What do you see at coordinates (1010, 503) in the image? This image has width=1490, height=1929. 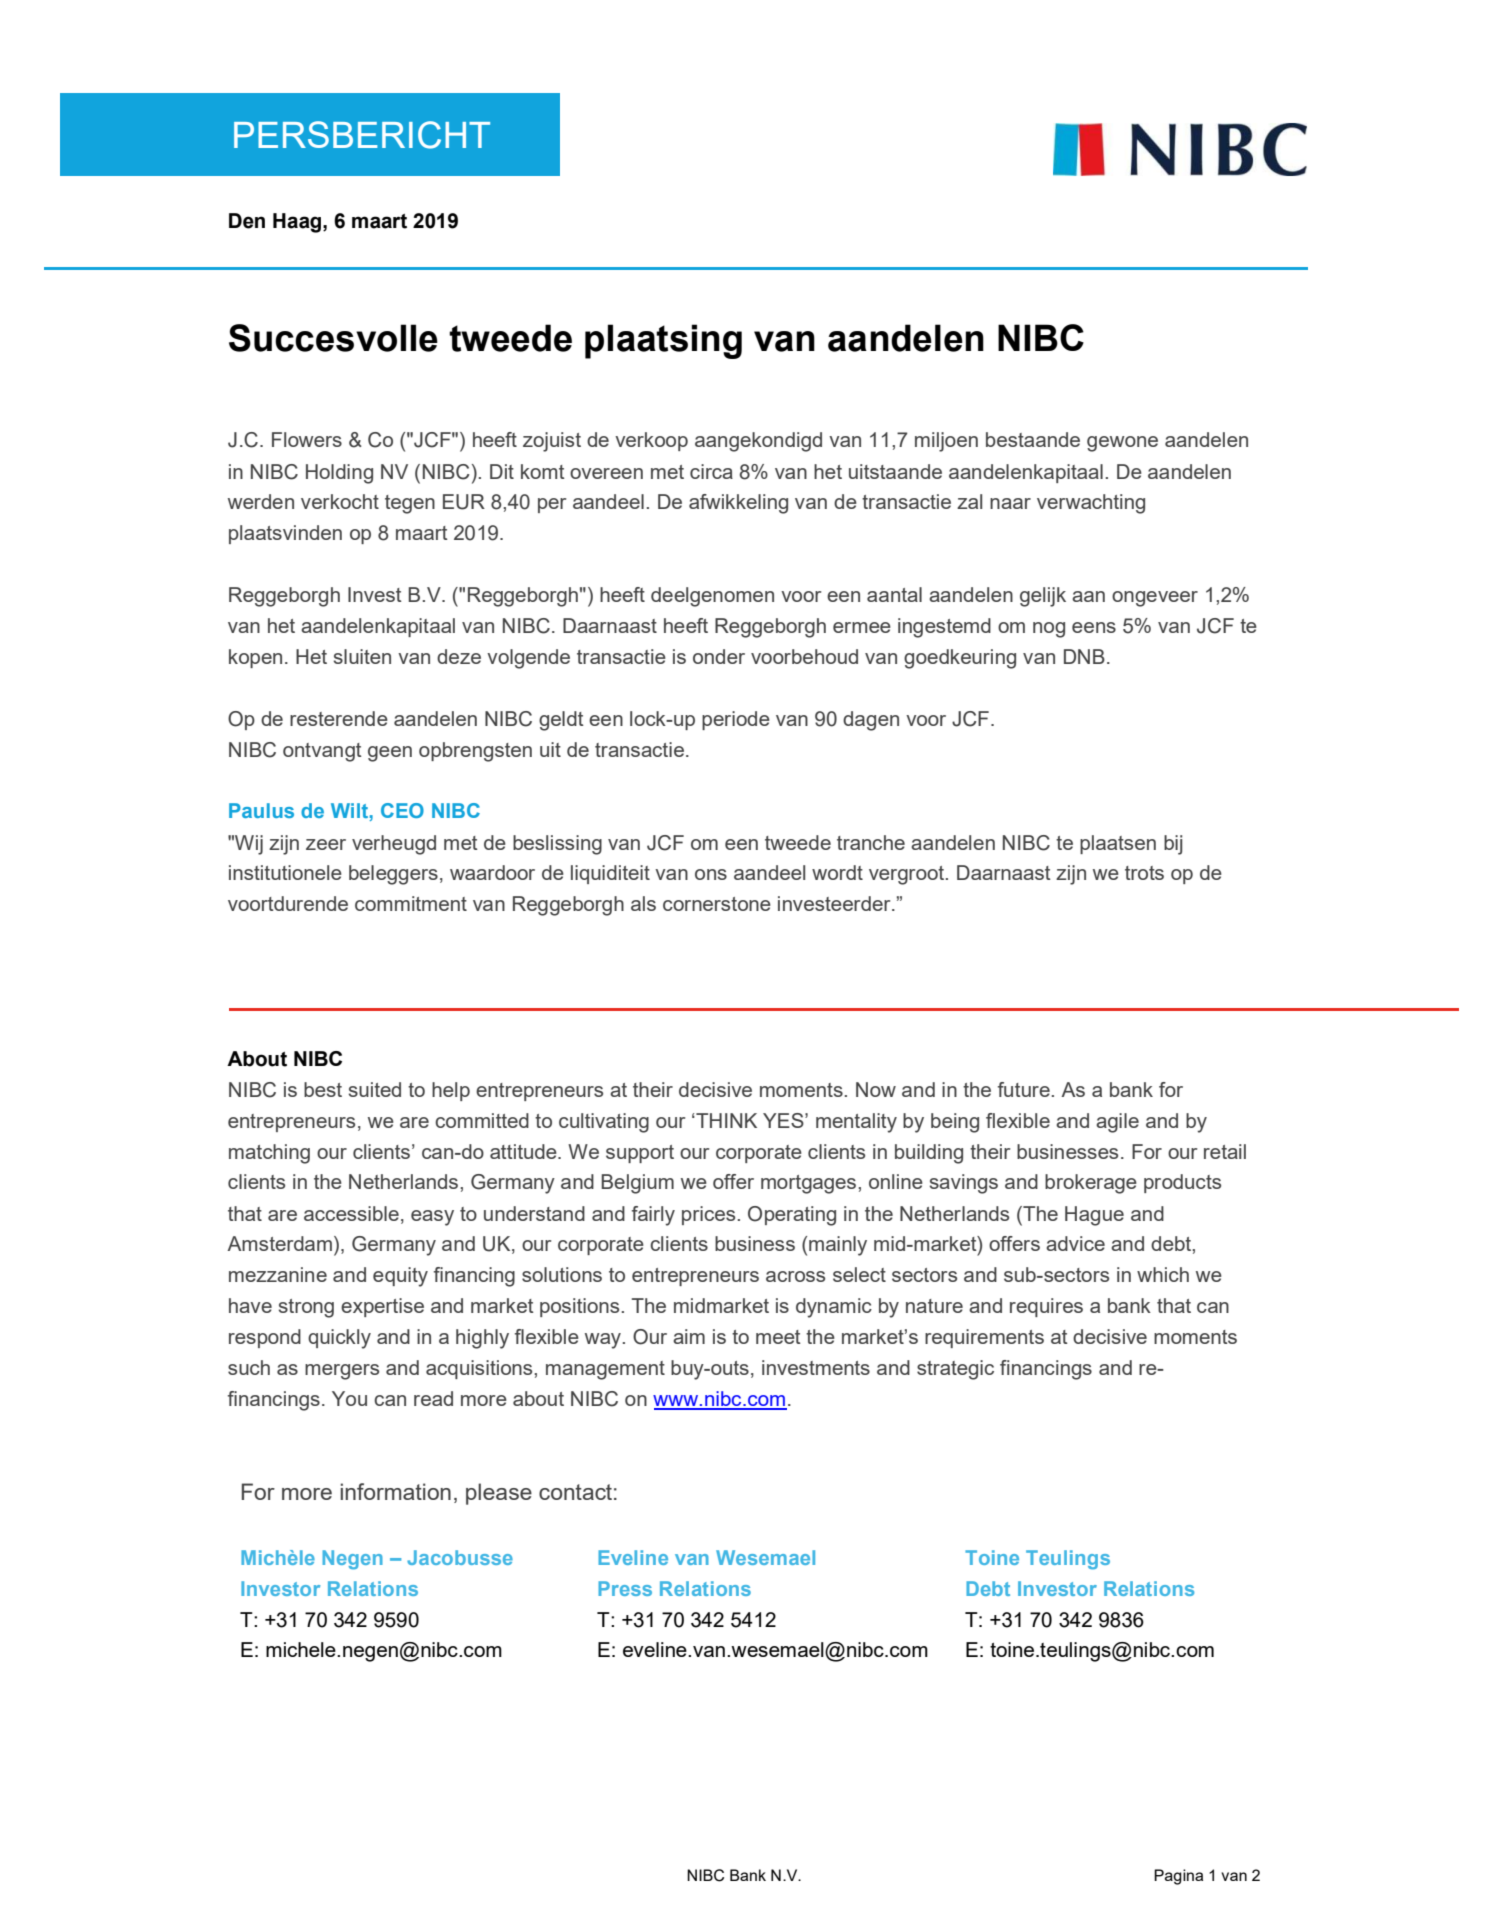 I see `naar` at bounding box center [1010, 503].
